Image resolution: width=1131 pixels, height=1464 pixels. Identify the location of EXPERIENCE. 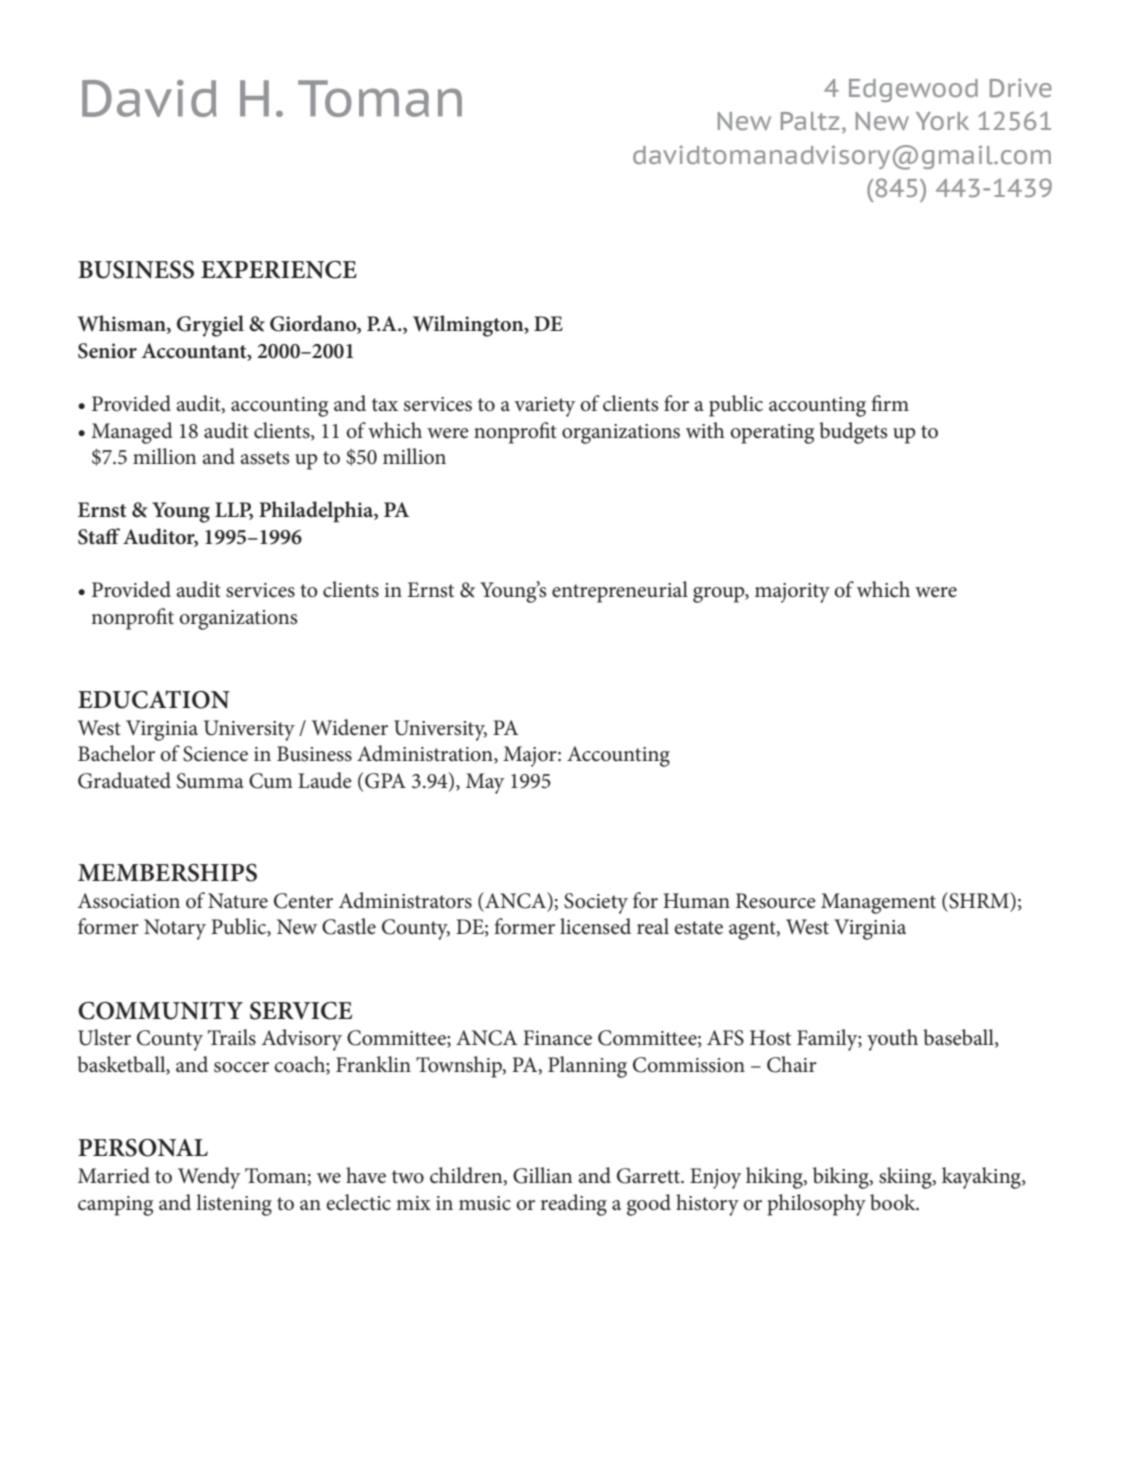
(279, 270).
